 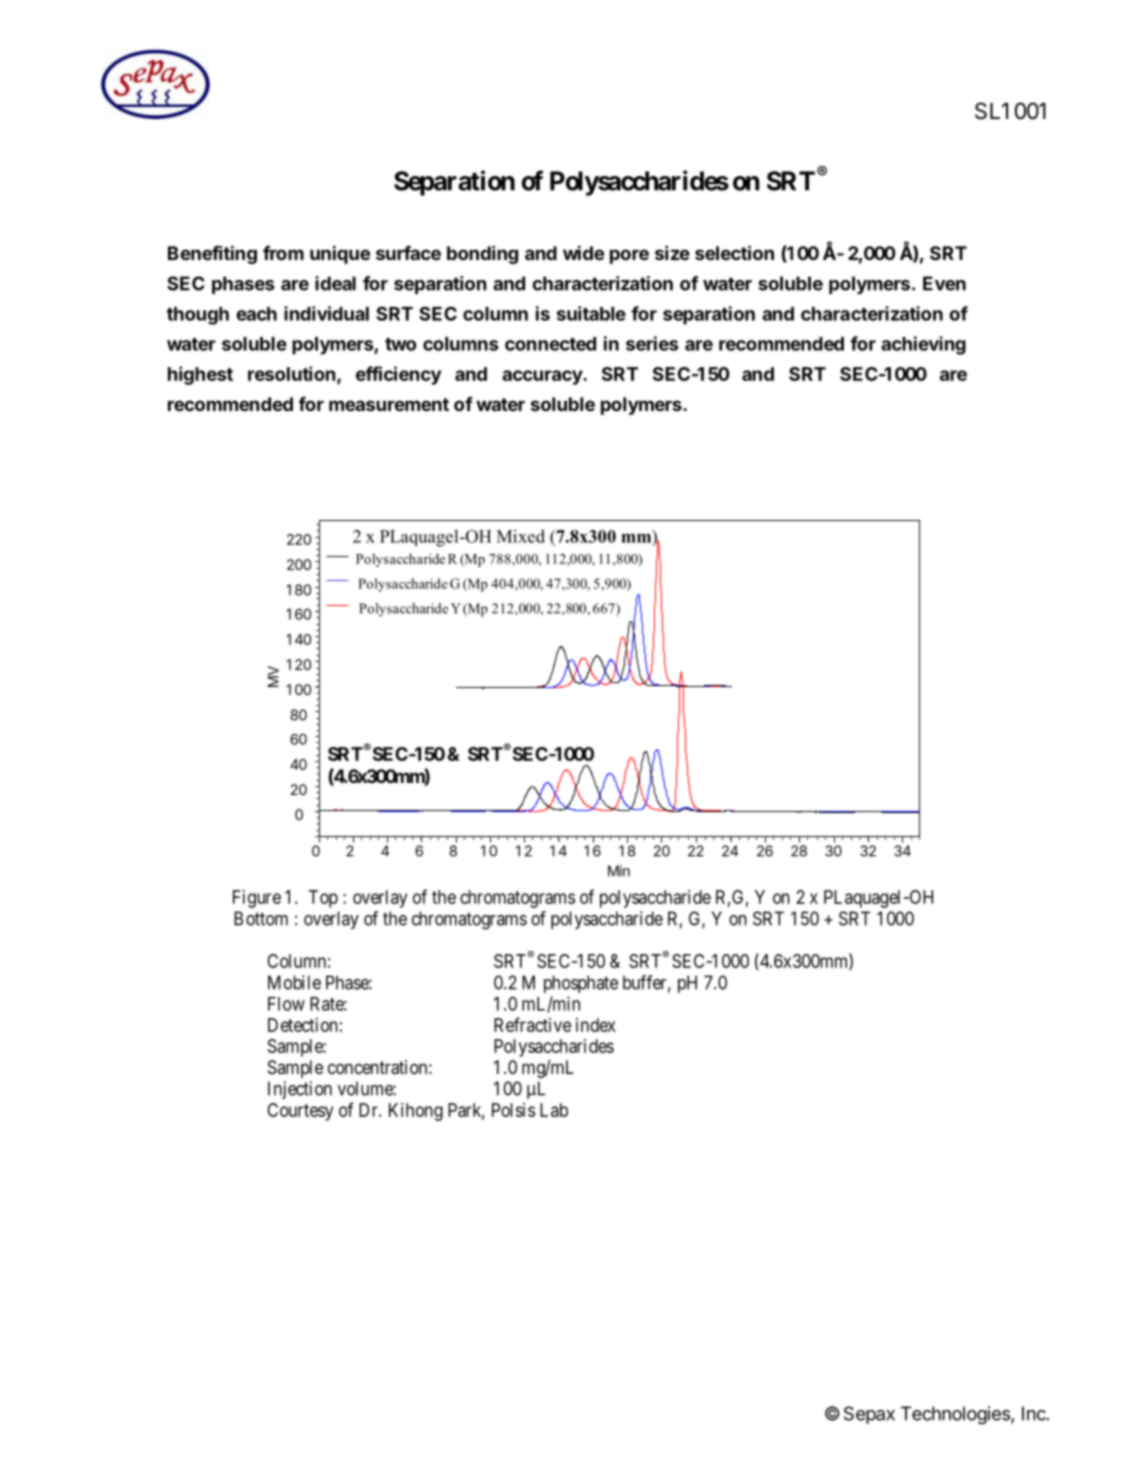 What do you see at coordinates (596, 1025) in the document?
I see `index` at bounding box center [596, 1025].
